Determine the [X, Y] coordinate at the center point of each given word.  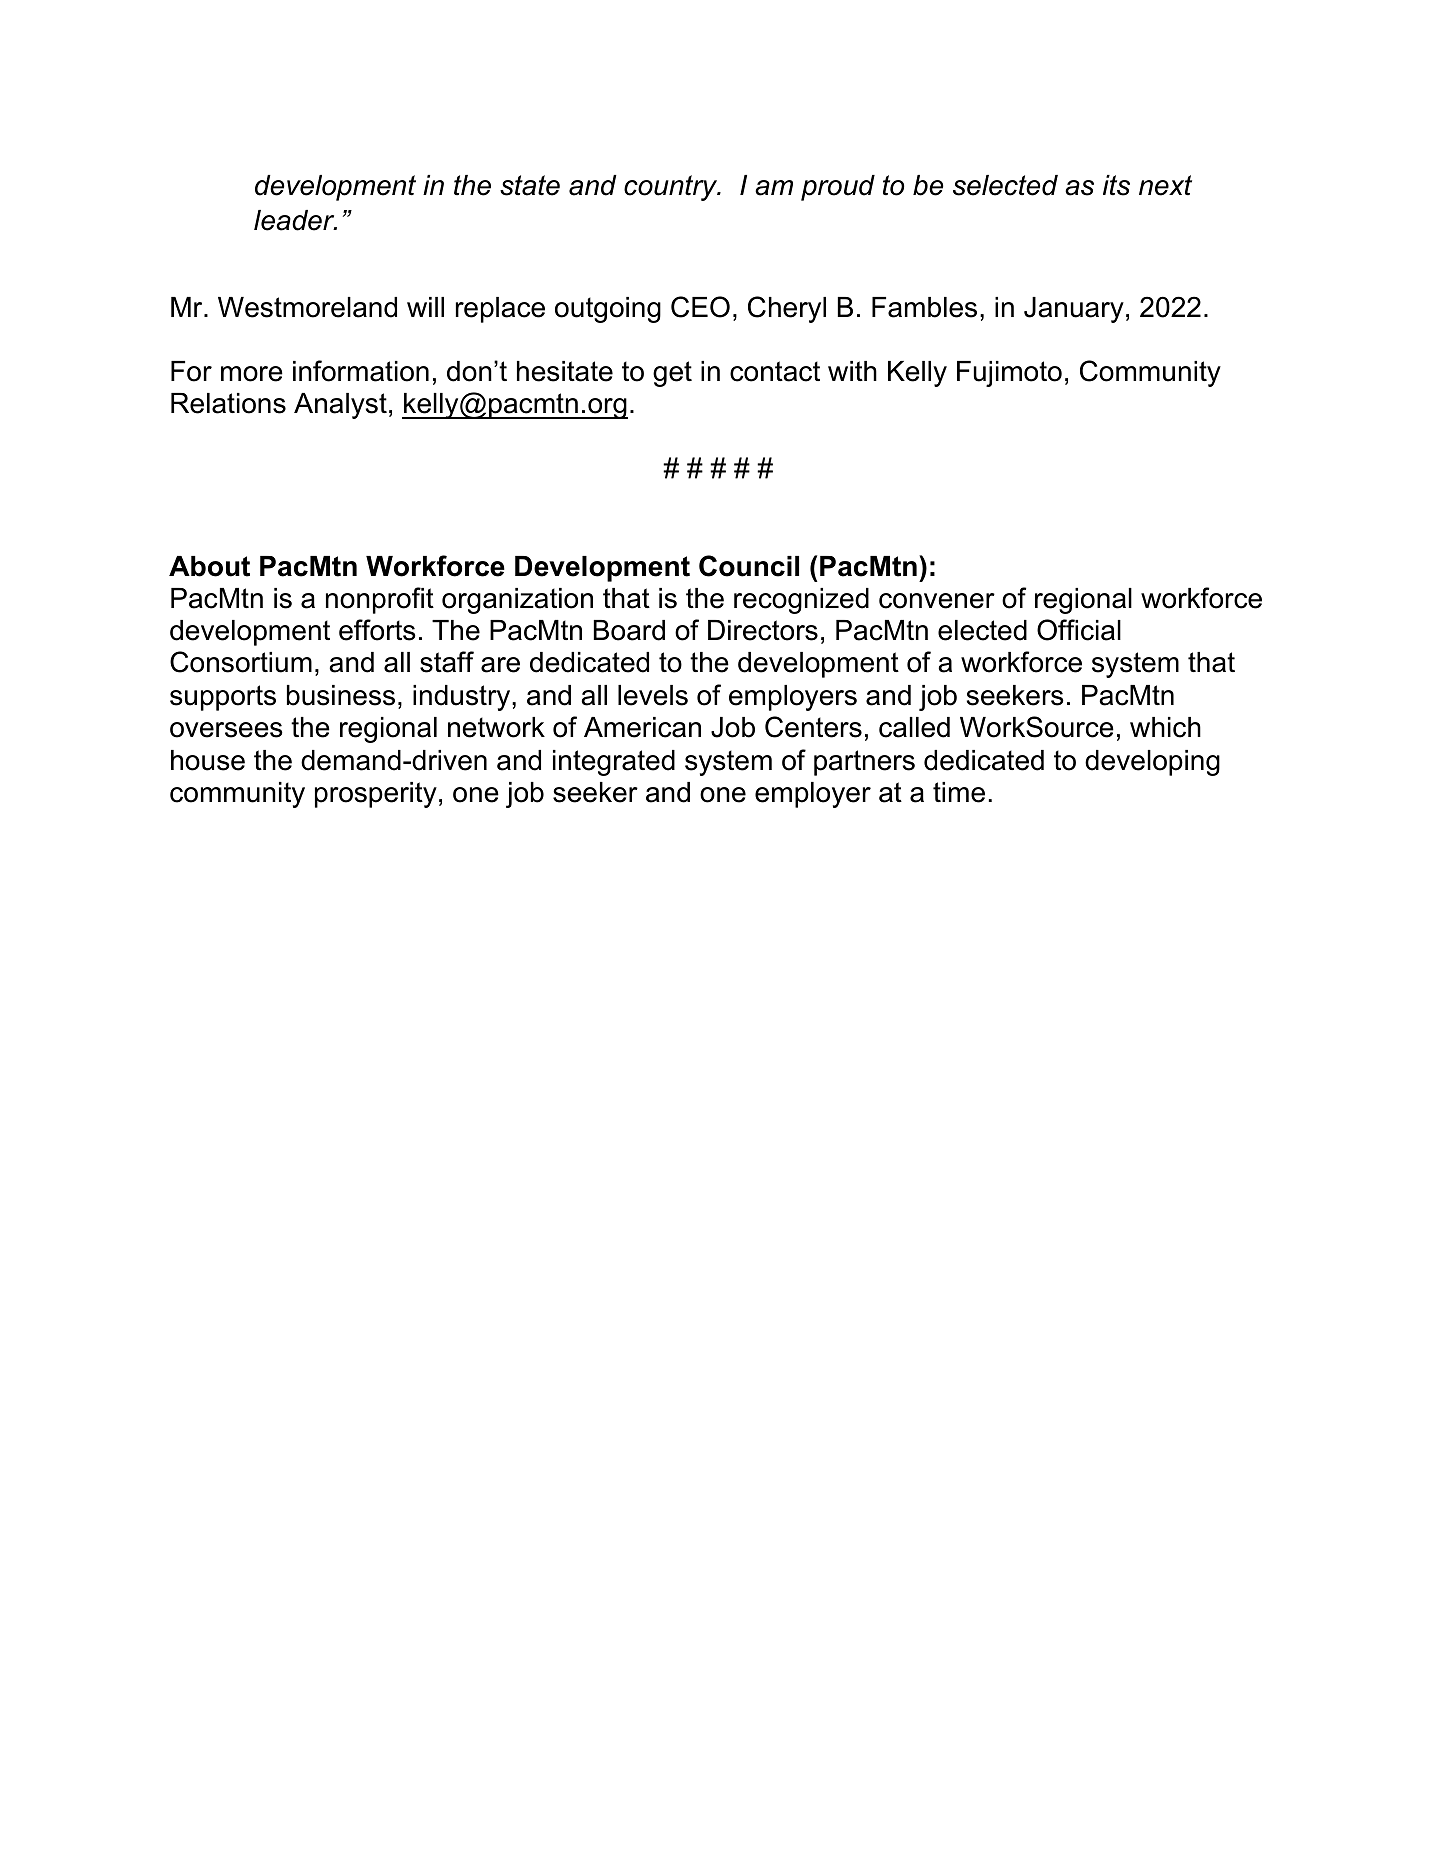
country [672, 188]
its [1116, 185]
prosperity [376, 795]
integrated [614, 763]
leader [295, 220]
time [959, 792]
